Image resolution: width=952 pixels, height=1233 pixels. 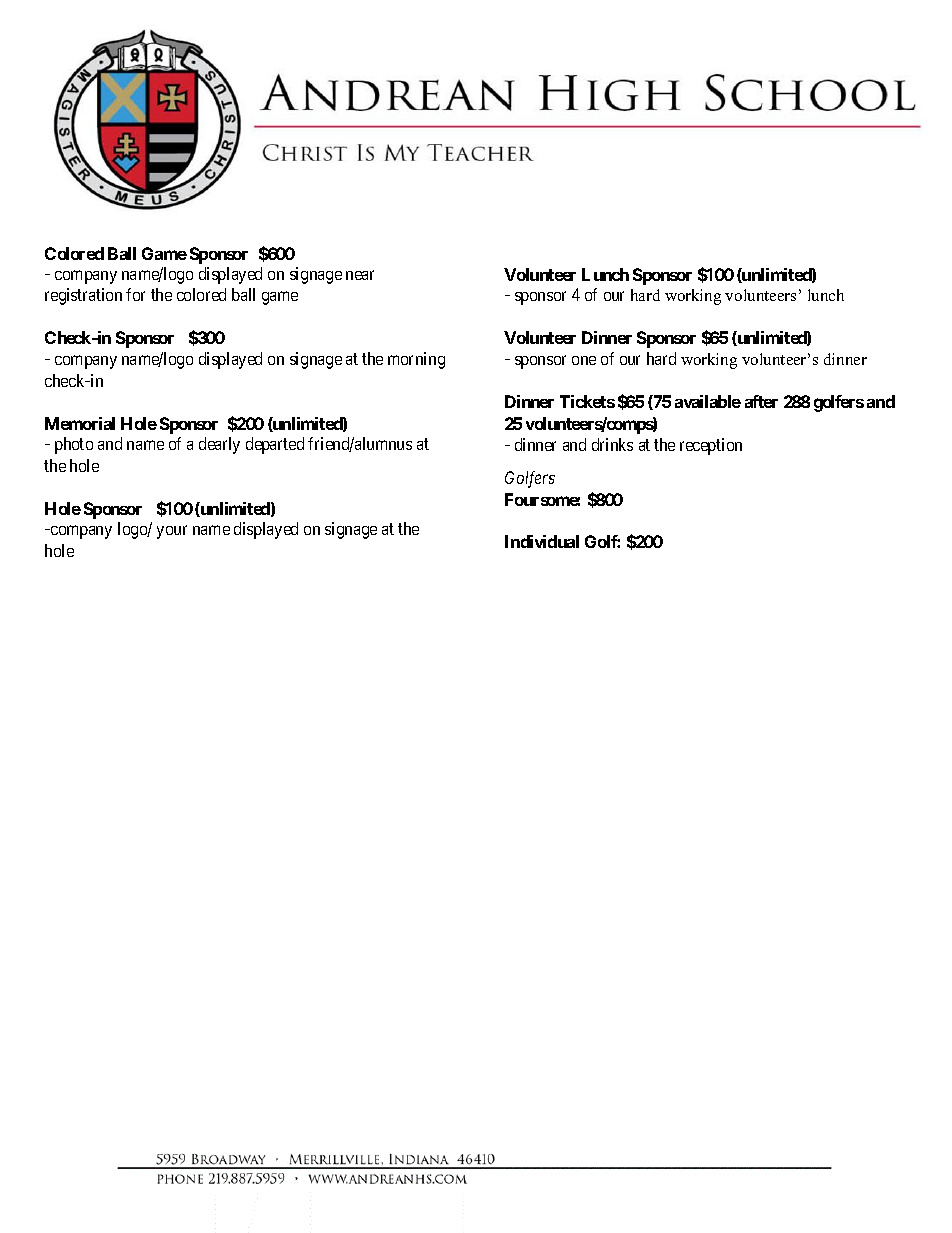 What do you see at coordinates (711, 446) in the screenshot?
I see `reception` at bounding box center [711, 446].
